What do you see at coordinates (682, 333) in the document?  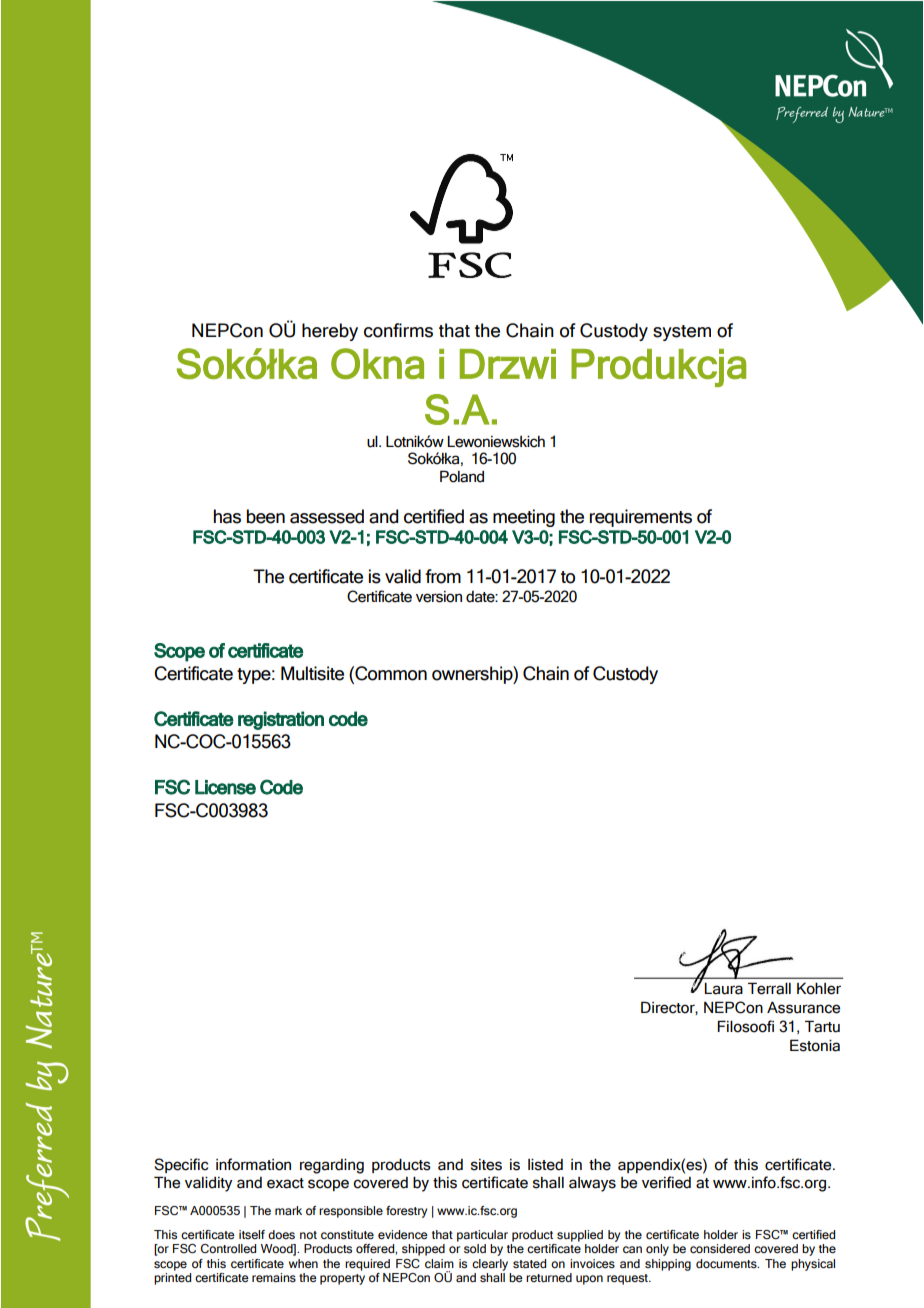 I see `system` at bounding box center [682, 333].
